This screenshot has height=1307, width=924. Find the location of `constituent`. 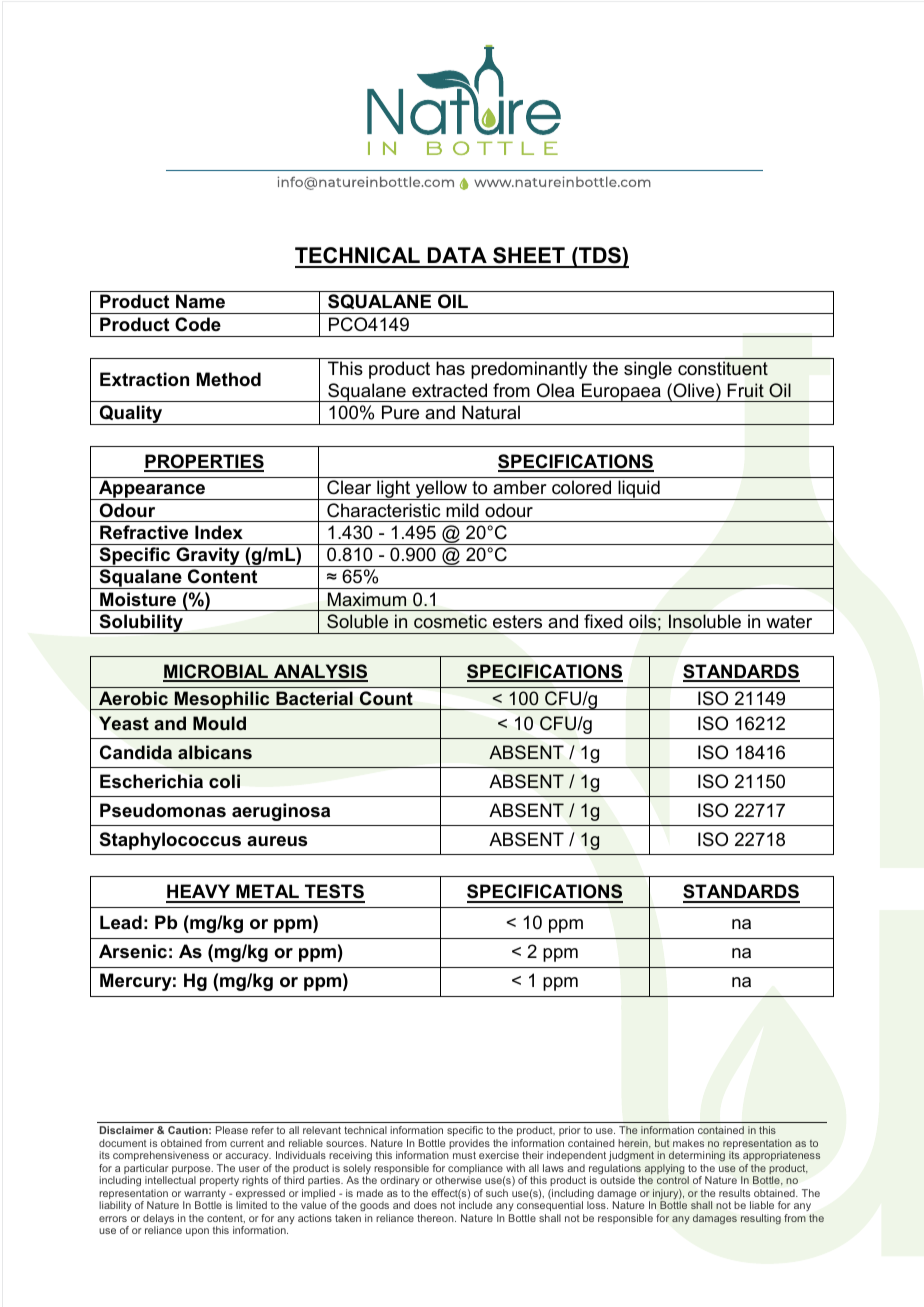

constituent is located at coordinates (723, 368).
